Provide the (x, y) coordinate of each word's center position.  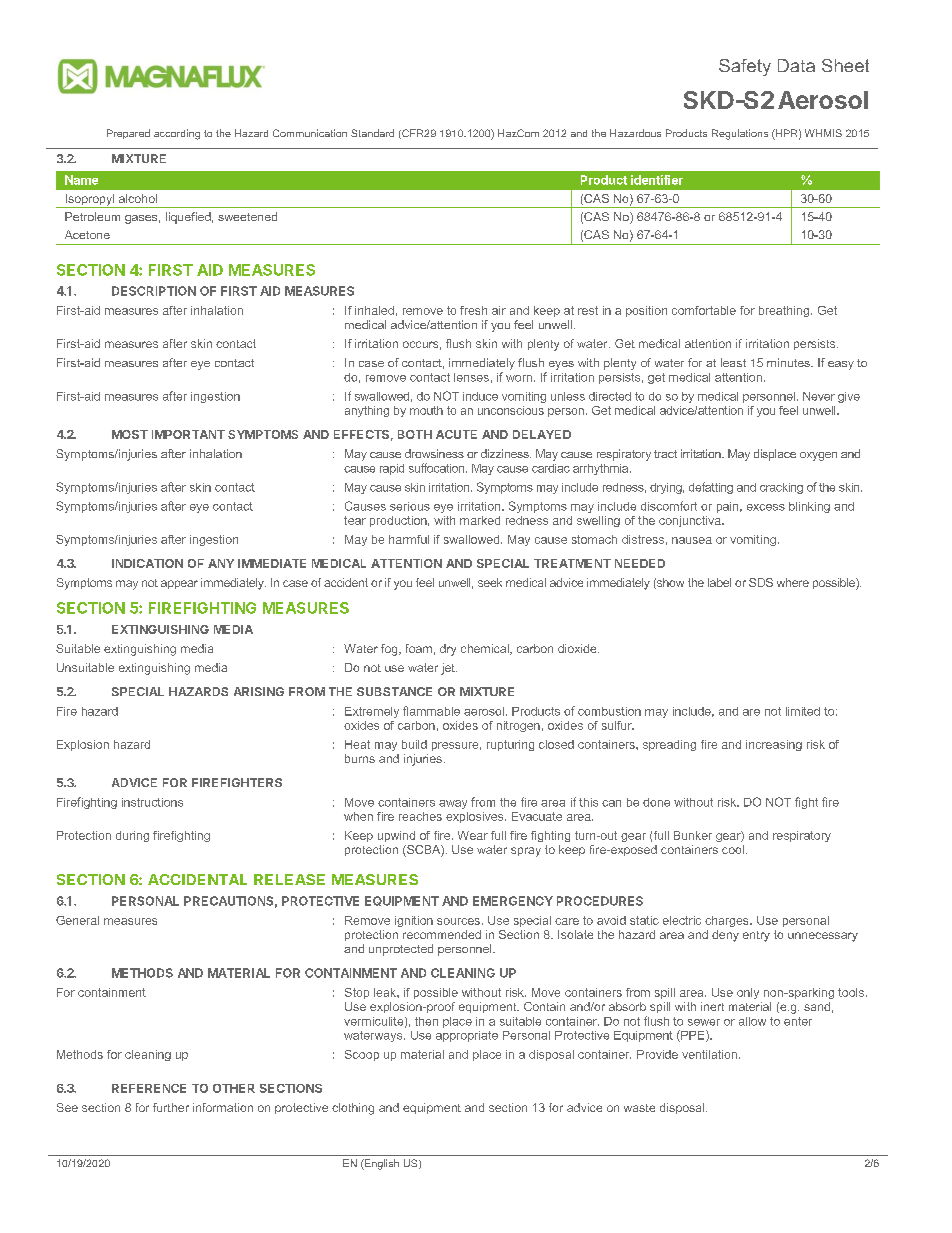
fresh (473, 310)
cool (733, 849)
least (733, 362)
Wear (473, 835)
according (177, 134)
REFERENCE (149, 1088)
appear (179, 584)
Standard (372, 133)
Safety (745, 67)
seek (490, 582)
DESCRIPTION (154, 291)
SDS (761, 582)
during (132, 836)
